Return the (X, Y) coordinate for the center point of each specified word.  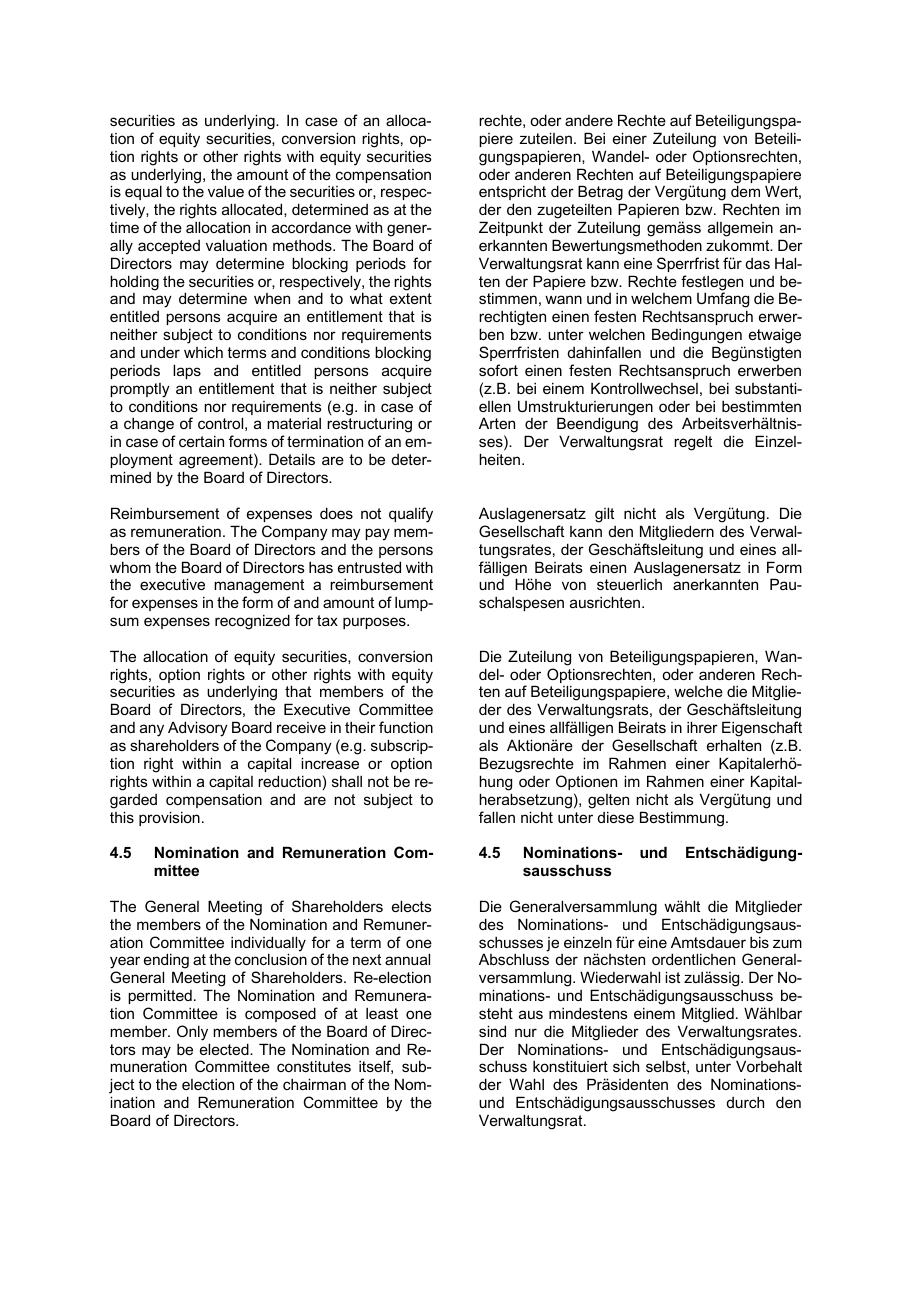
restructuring (369, 427)
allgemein (740, 229)
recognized (252, 622)
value (226, 191)
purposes (375, 623)
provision (169, 818)
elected (225, 1049)
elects (412, 906)
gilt (604, 515)
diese (616, 817)
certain (201, 441)
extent (411, 298)
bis (759, 942)
